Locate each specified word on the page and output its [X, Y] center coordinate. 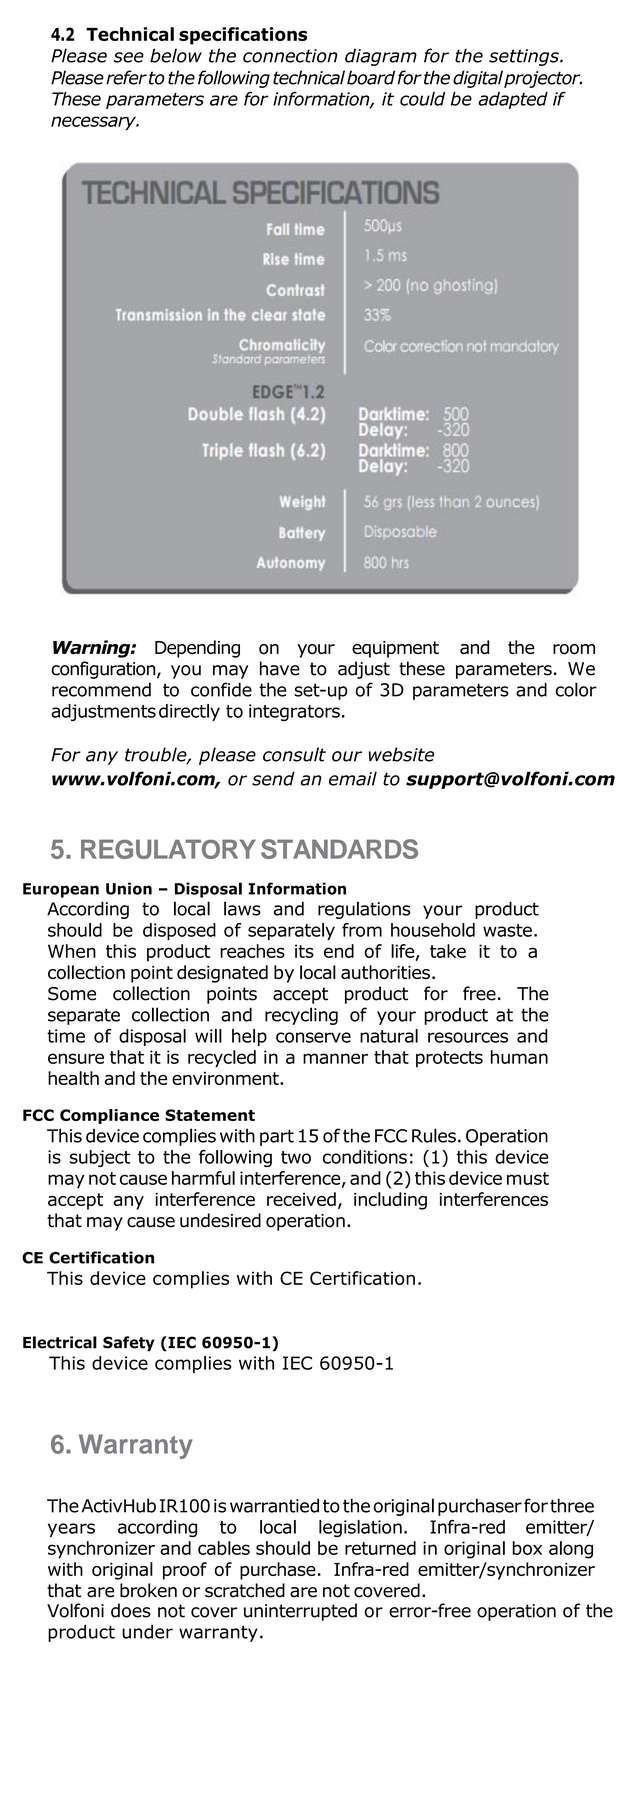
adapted [513, 100]
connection [290, 56]
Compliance [109, 1116]
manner [335, 1058]
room [574, 649]
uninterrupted [300, 1612]
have [280, 668]
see [129, 57]
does [131, 1610]
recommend [101, 689]
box [527, 1548]
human [519, 1057]
